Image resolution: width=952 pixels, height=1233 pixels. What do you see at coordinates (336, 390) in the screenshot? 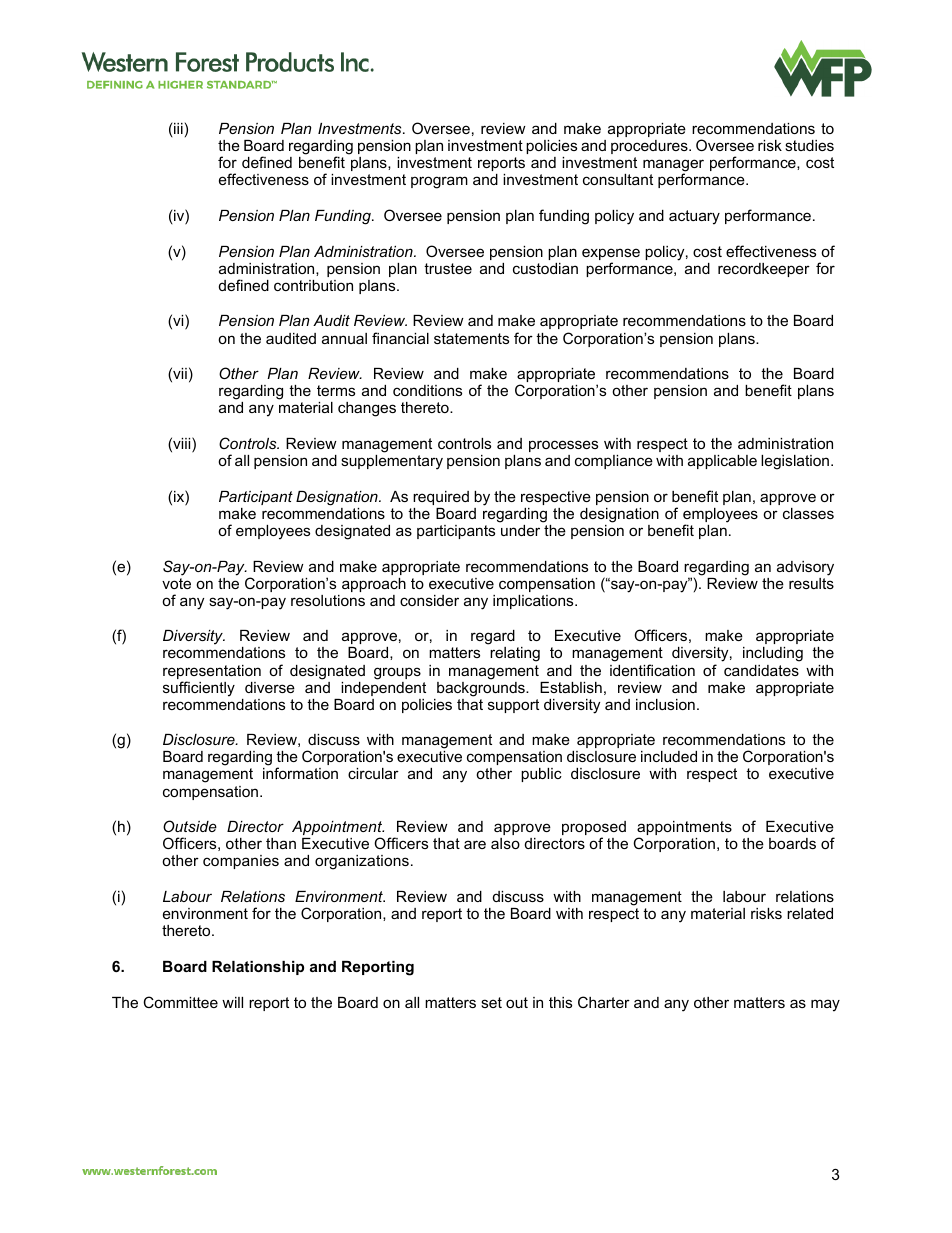
I see `terms` at bounding box center [336, 390].
